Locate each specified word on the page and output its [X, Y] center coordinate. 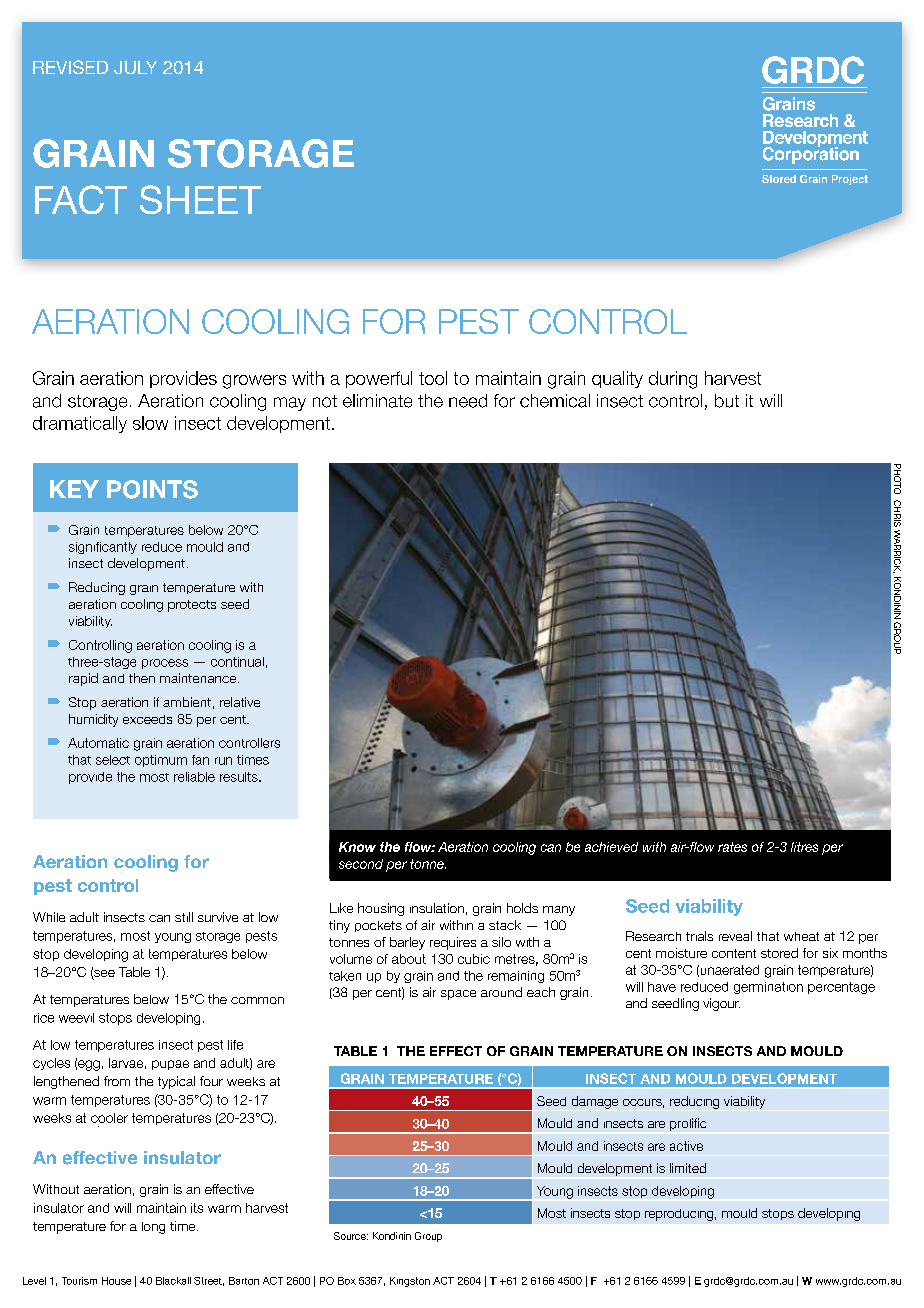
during [673, 380]
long [153, 1228]
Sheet [200, 199]
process [165, 664]
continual [237, 662]
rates [732, 847]
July [135, 67]
